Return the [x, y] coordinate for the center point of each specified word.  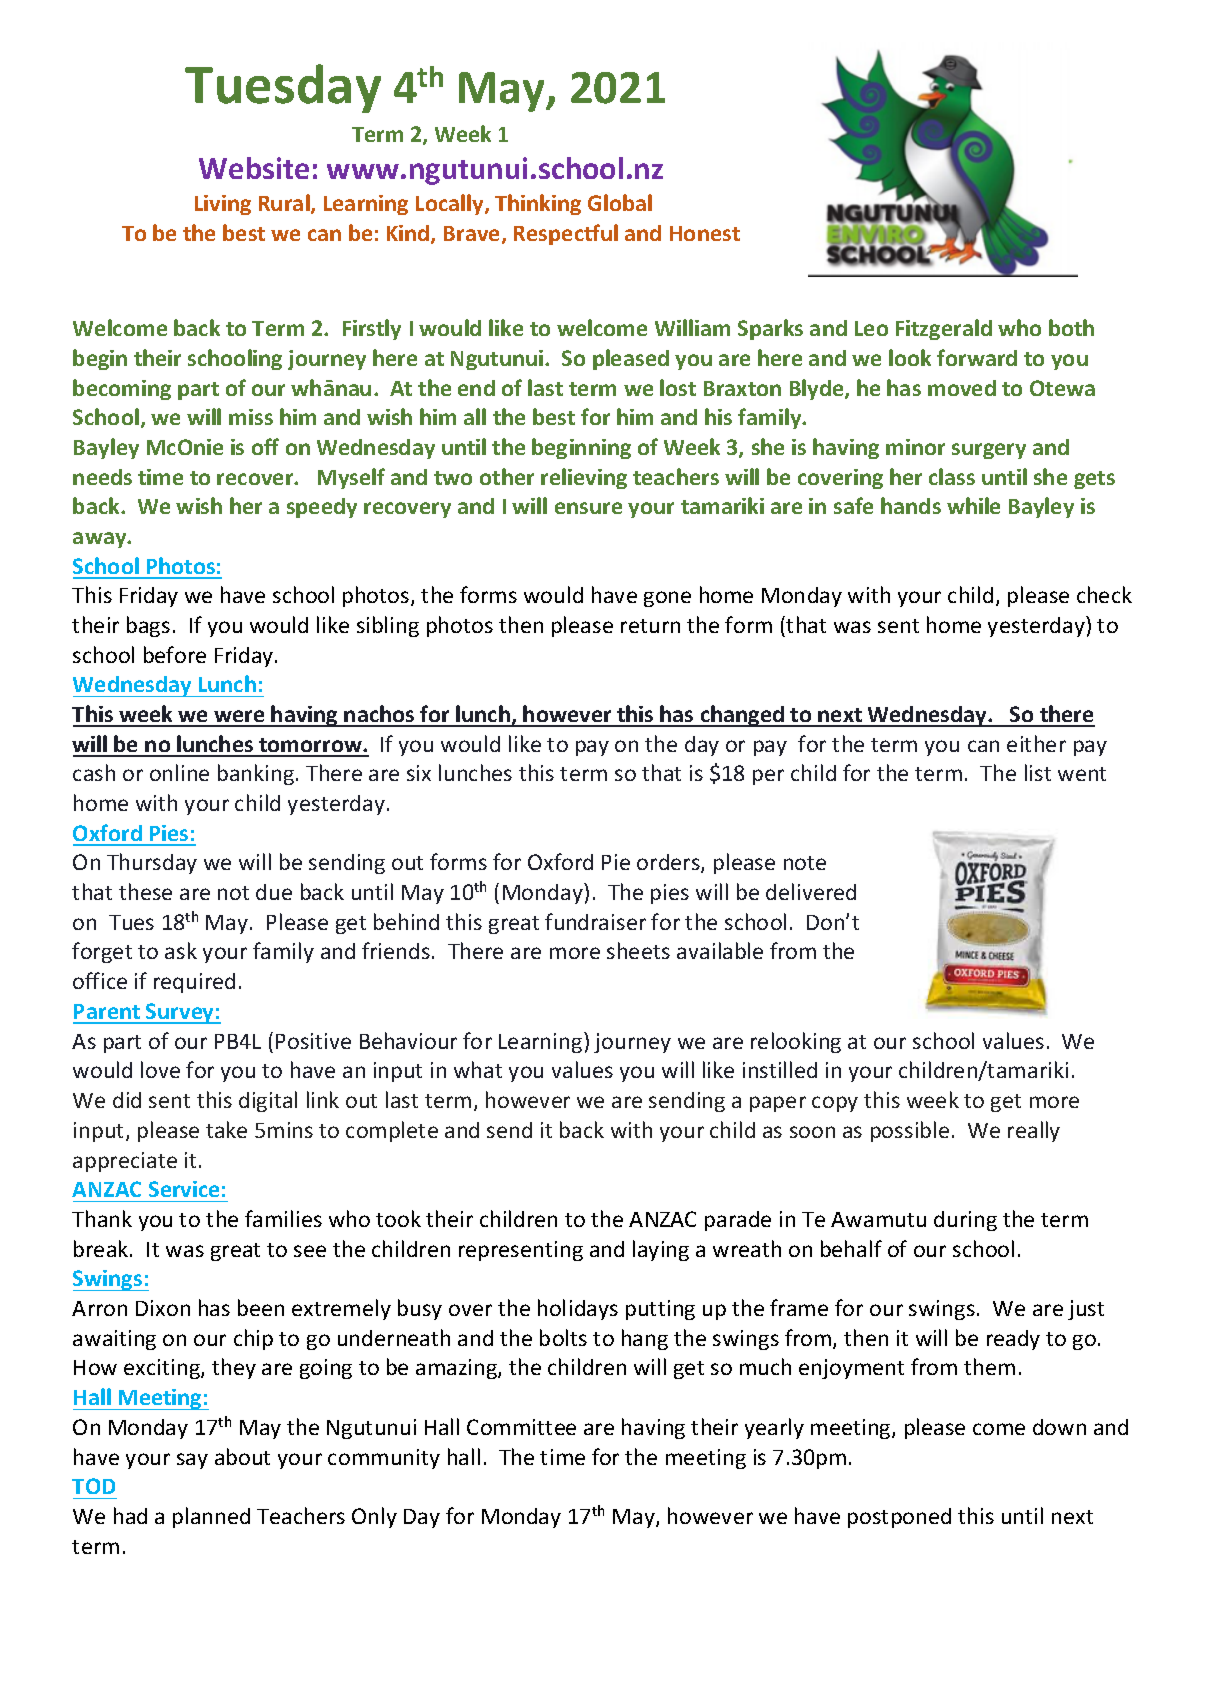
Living [223, 205]
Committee [521, 1427]
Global [620, 202]
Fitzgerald [944, 329]
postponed [899, 1518]
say [192, 1461]
